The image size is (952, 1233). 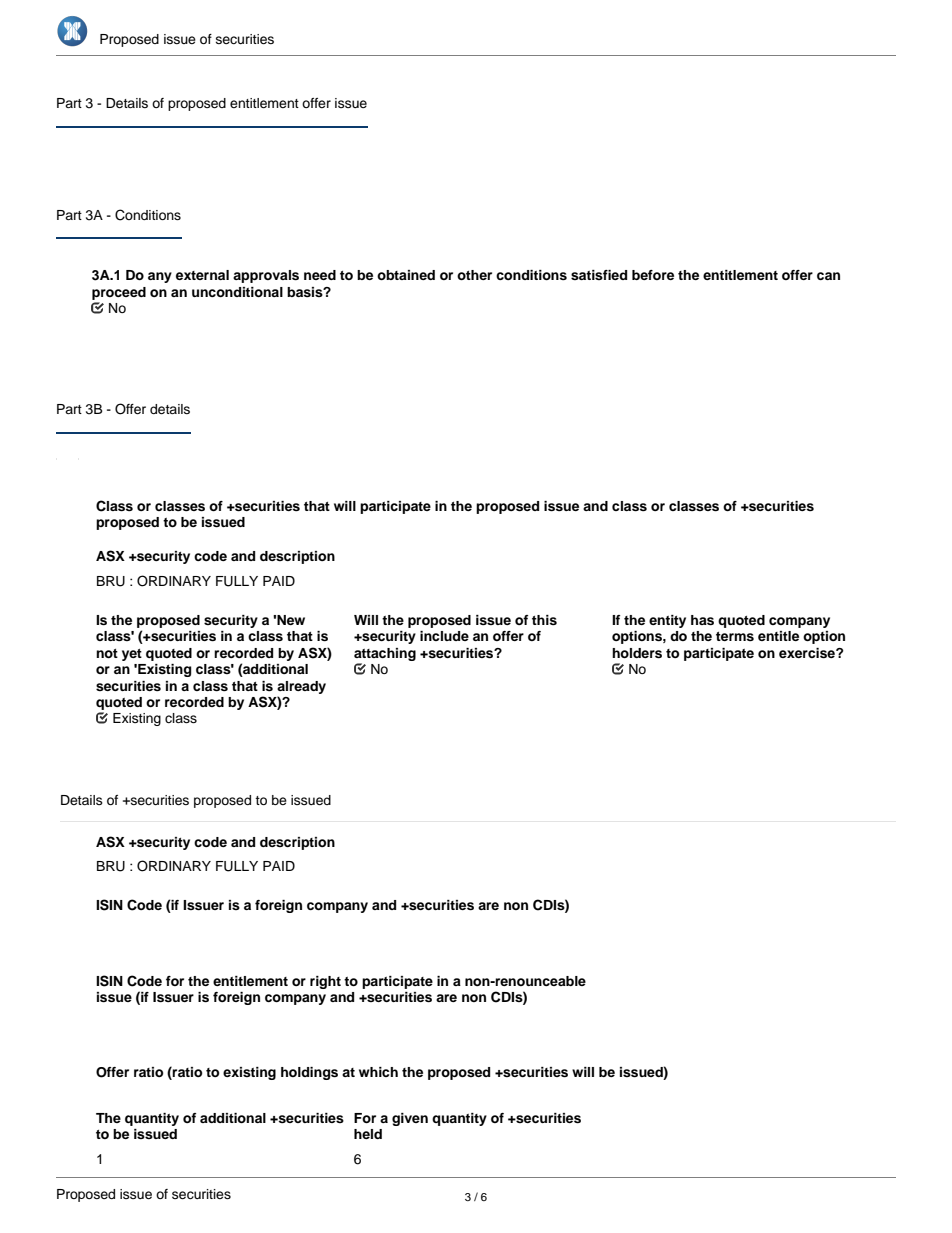 What do you see at coordinates (474, 275) in the image?
I see `other` at bounding box center [474, 275].
